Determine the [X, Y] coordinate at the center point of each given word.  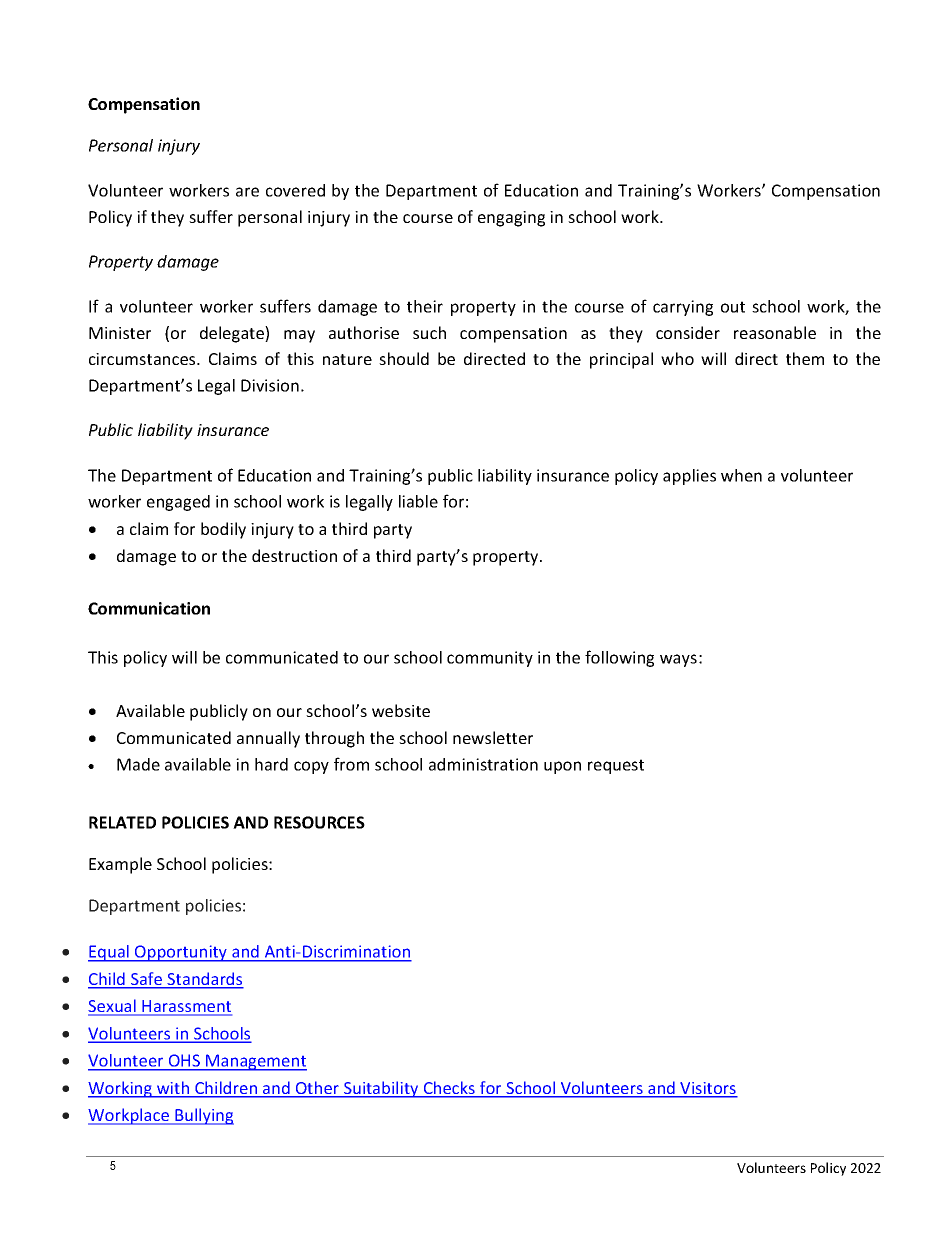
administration [483, 764]
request [616, 766]
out [733, 307]
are [247, 192]
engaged [178, 503]
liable [418, 501]
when [741, 475]
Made [138, 764]
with [173, 1089]
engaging [511, 219]
